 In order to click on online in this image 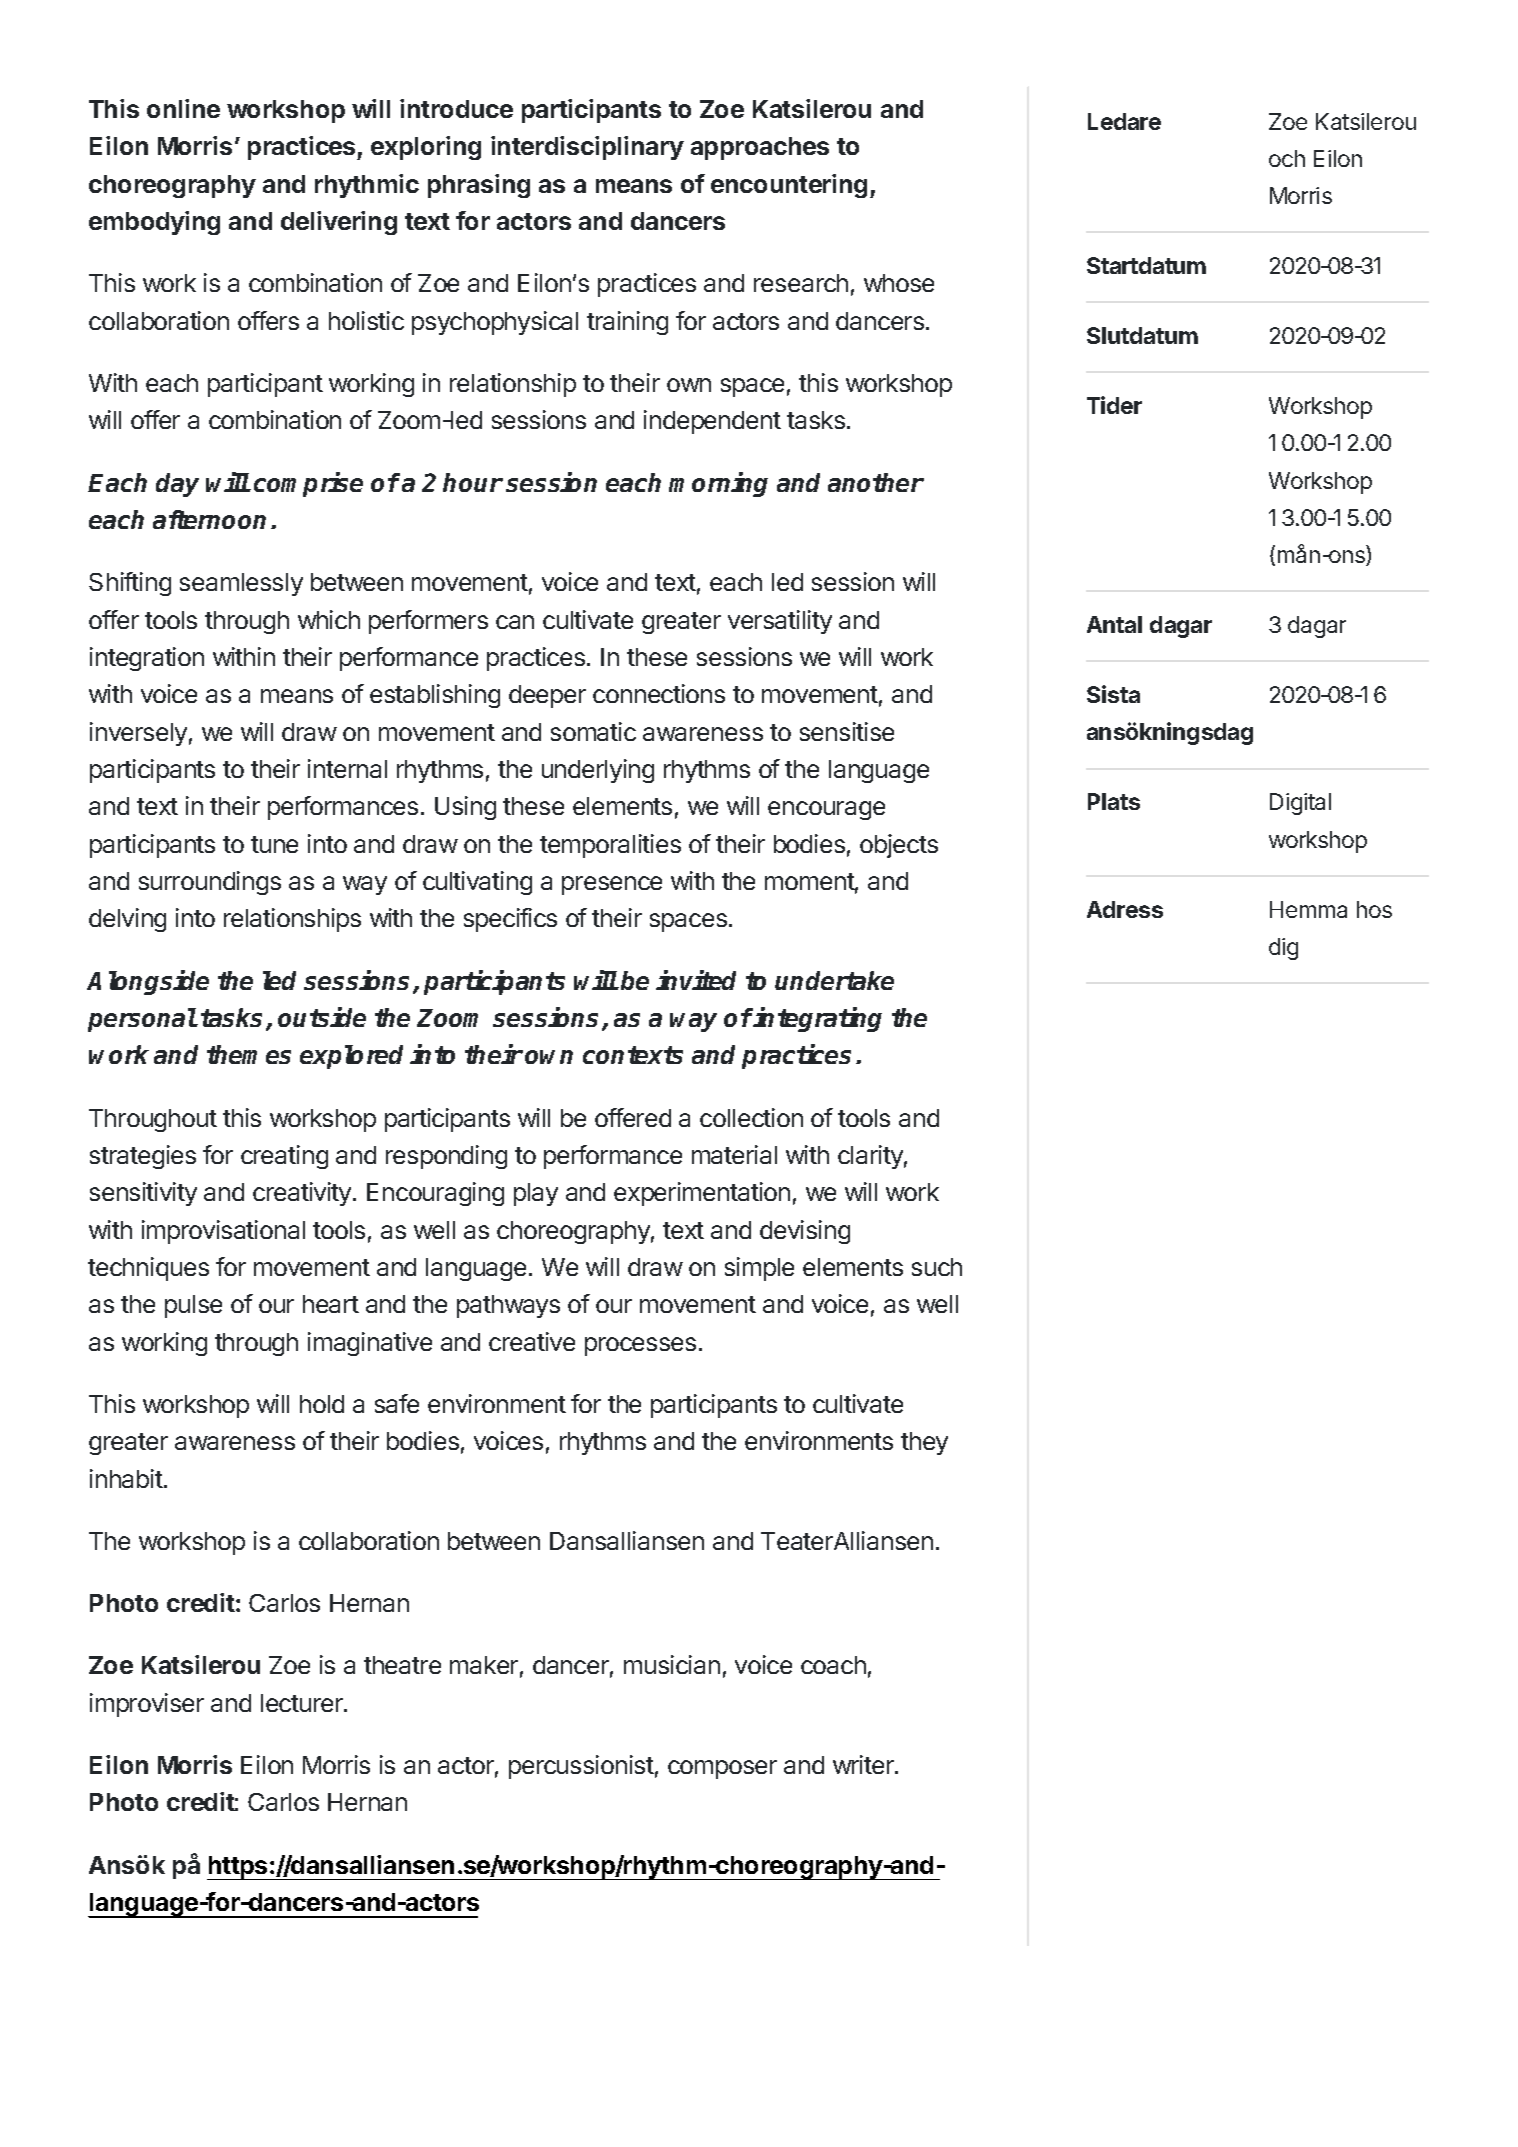, I will do `click(183, 108)`.
